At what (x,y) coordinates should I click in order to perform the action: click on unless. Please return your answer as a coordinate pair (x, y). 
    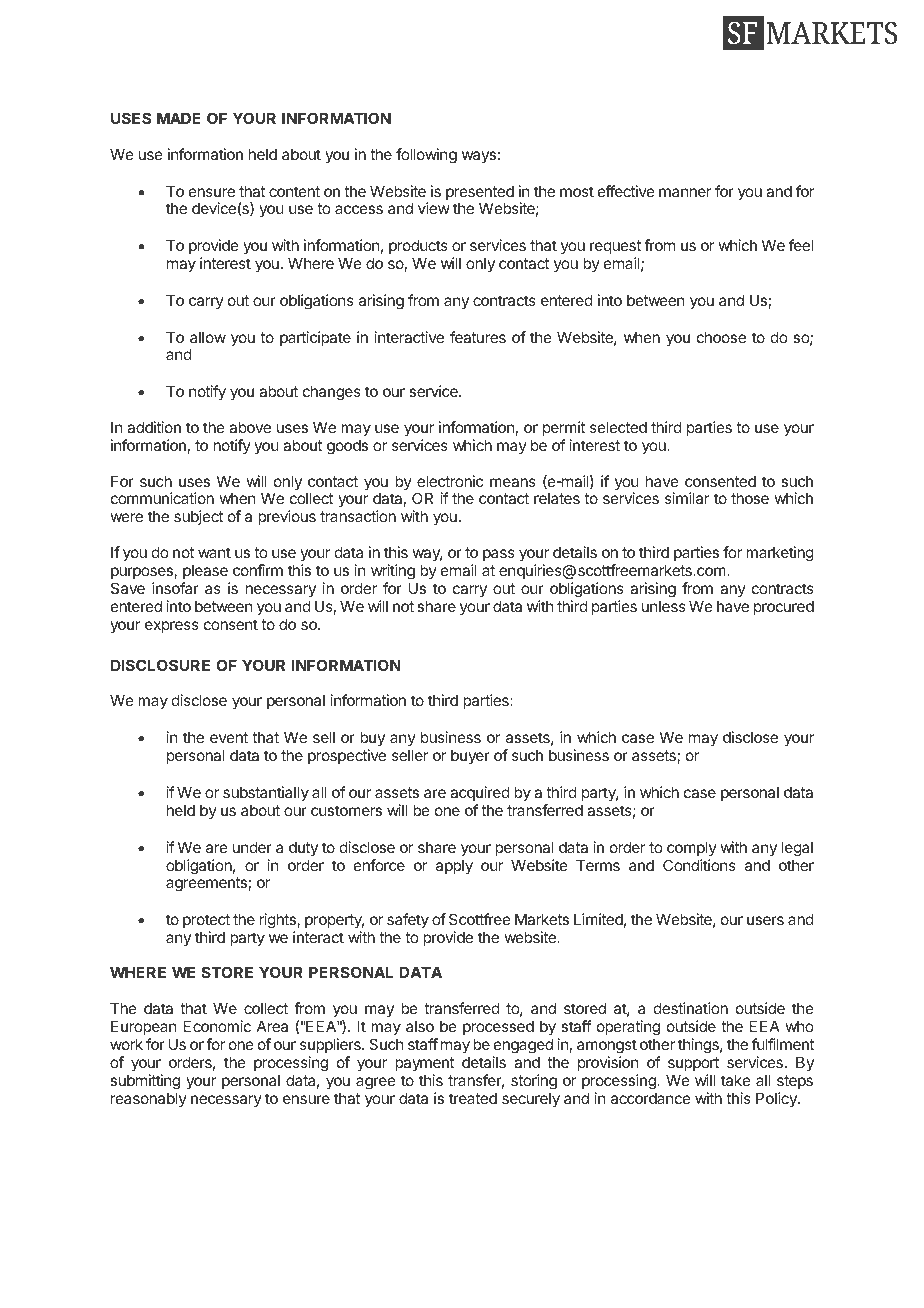
    Looking at the image, I should click on (664, 606).
